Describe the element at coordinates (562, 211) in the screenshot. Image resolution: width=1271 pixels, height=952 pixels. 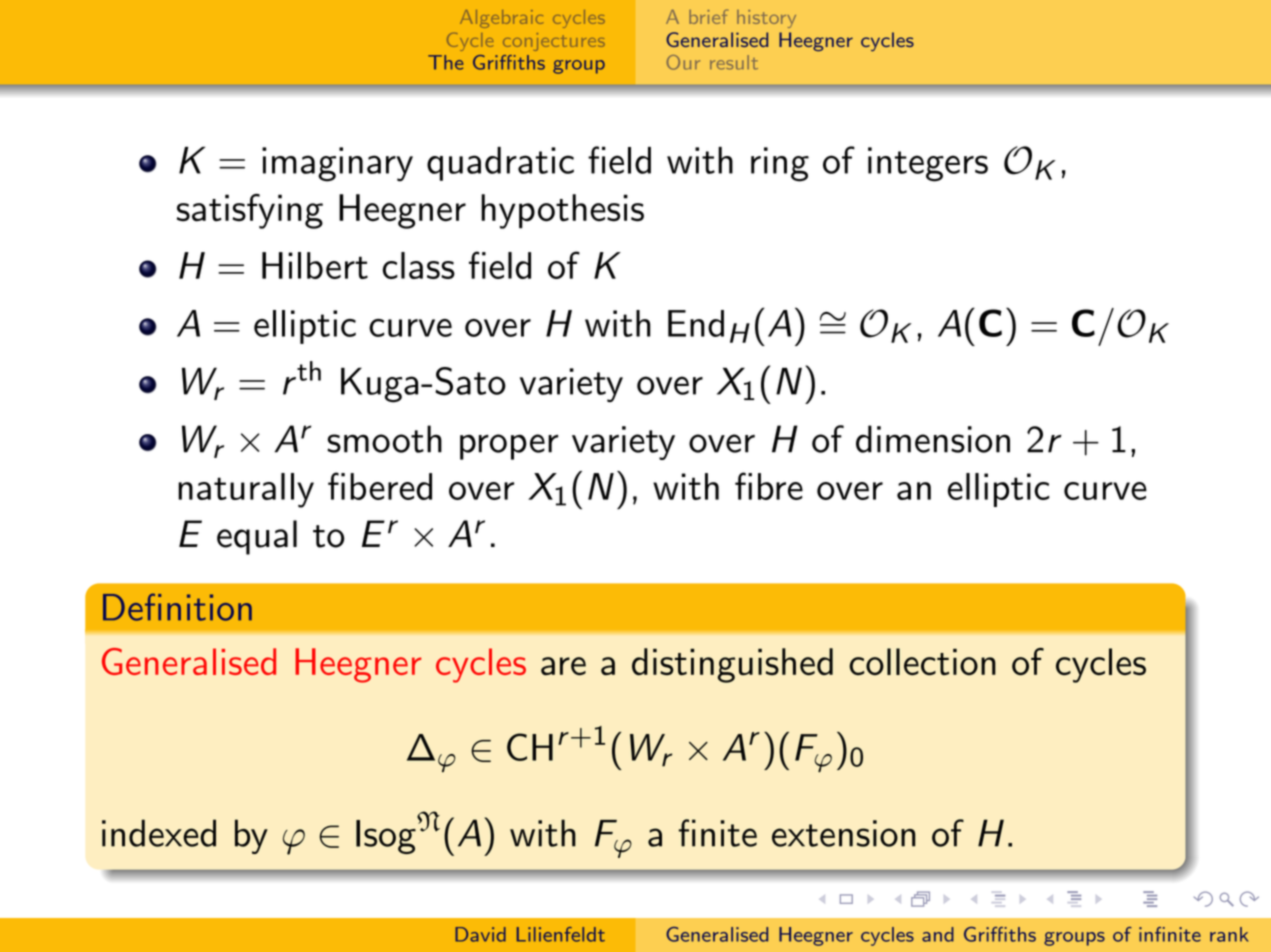
I see `hypothesis` at that location.
